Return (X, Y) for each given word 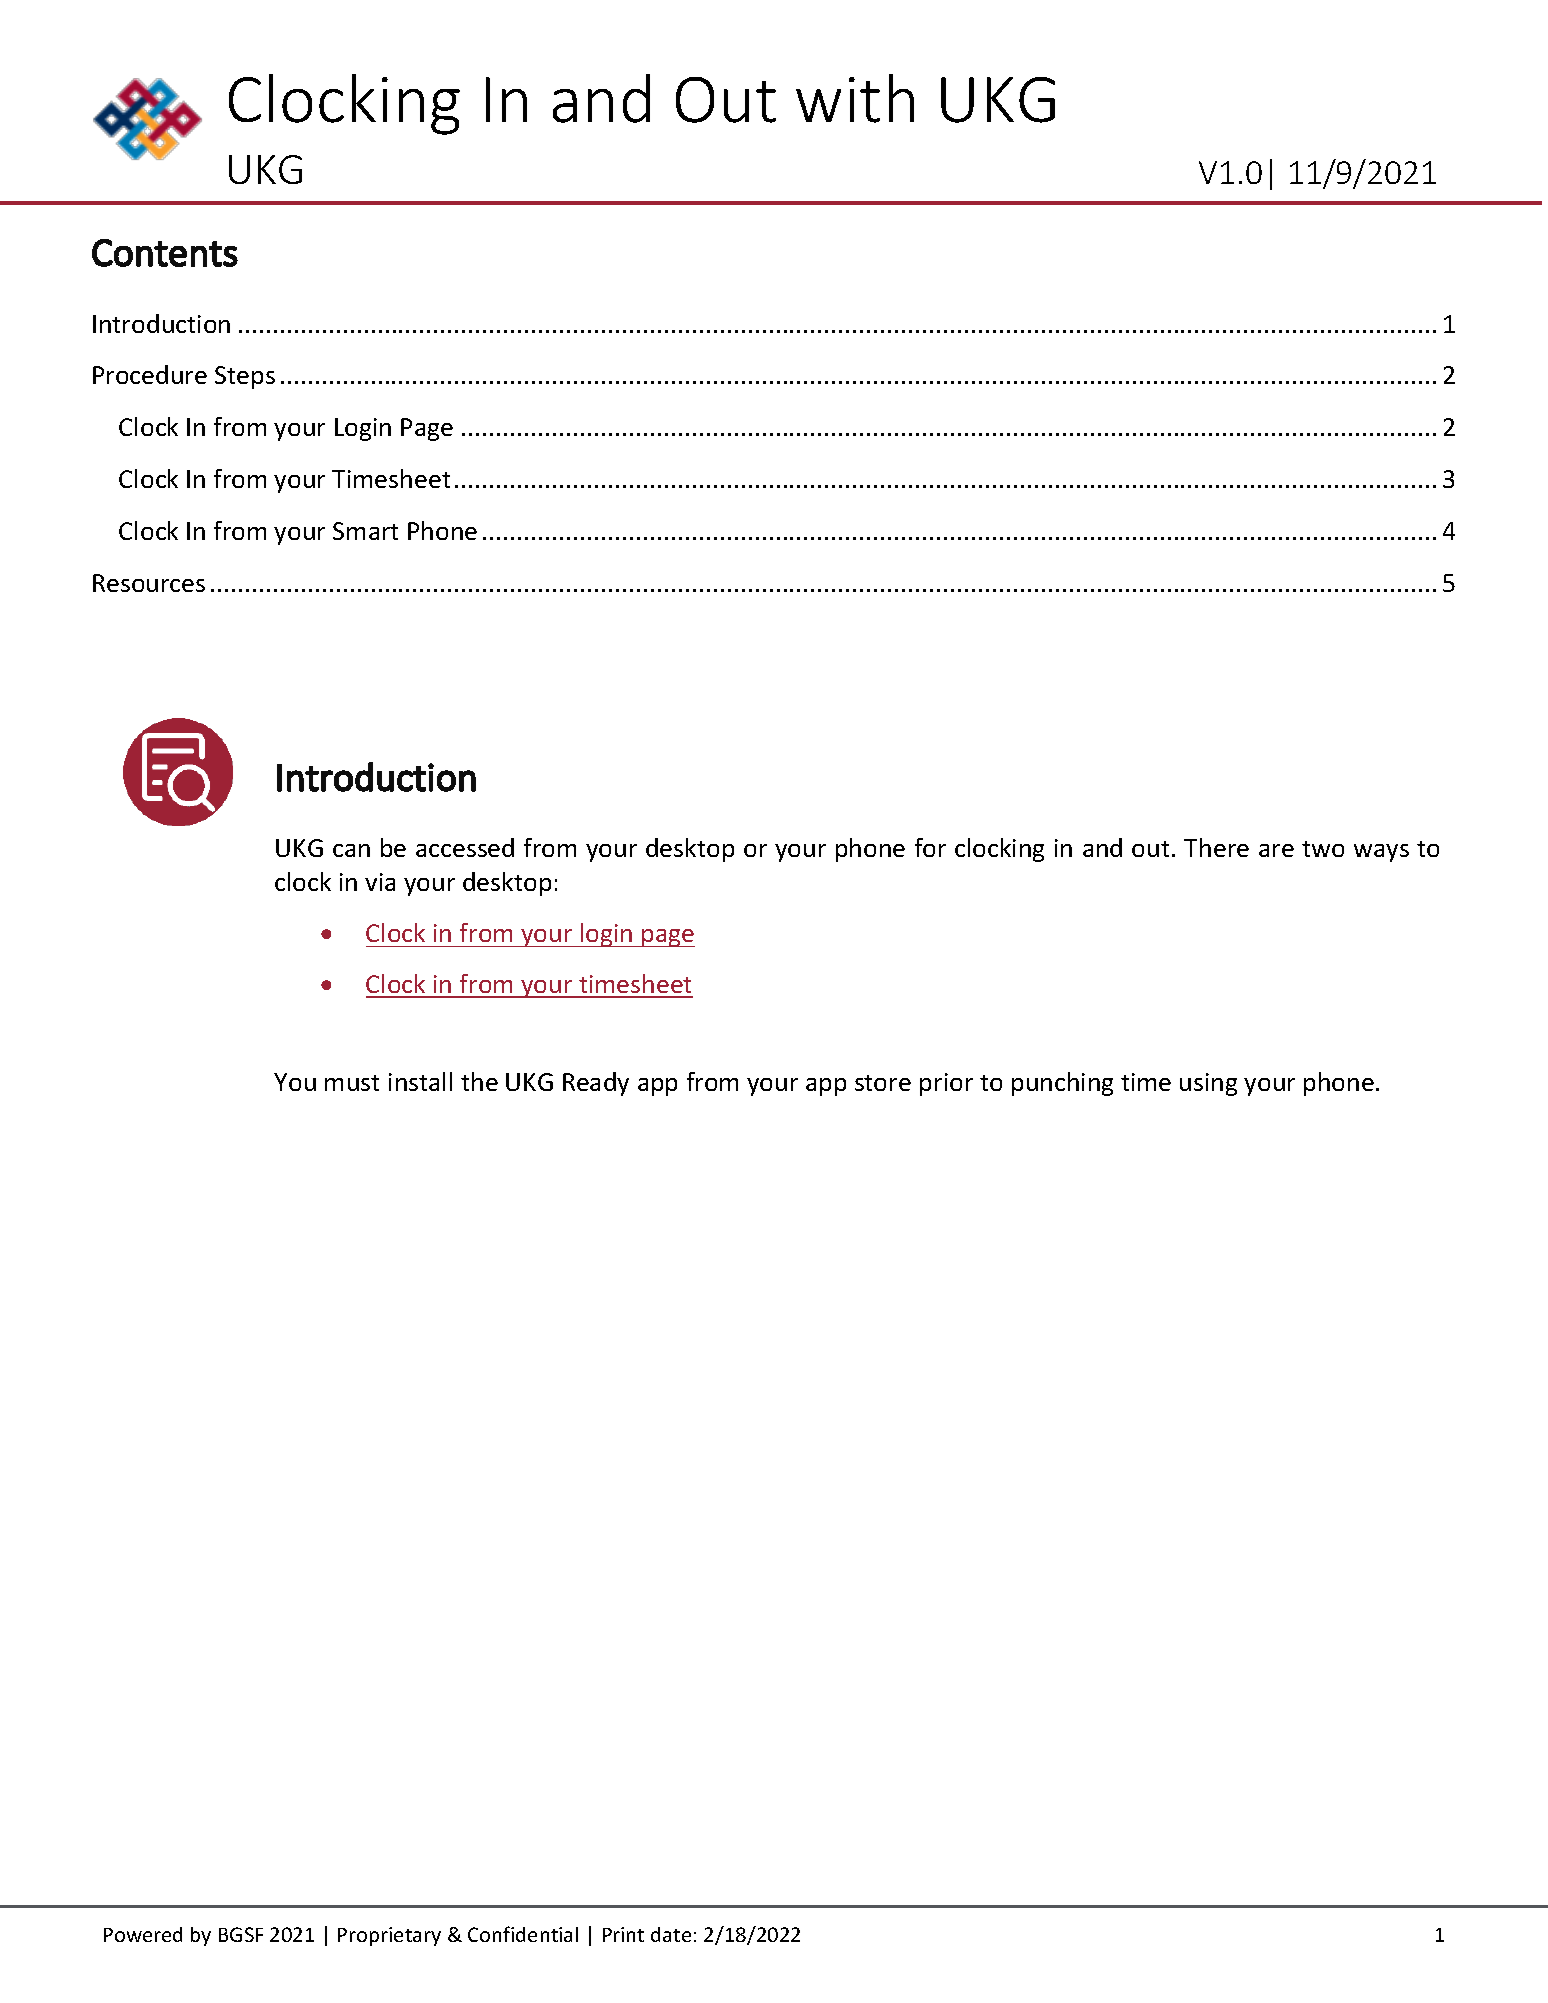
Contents (165, 253)
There (1216, 847)
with (855, 98)
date (671, 1934)
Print (623, 1934)
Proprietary (389, 1936)
